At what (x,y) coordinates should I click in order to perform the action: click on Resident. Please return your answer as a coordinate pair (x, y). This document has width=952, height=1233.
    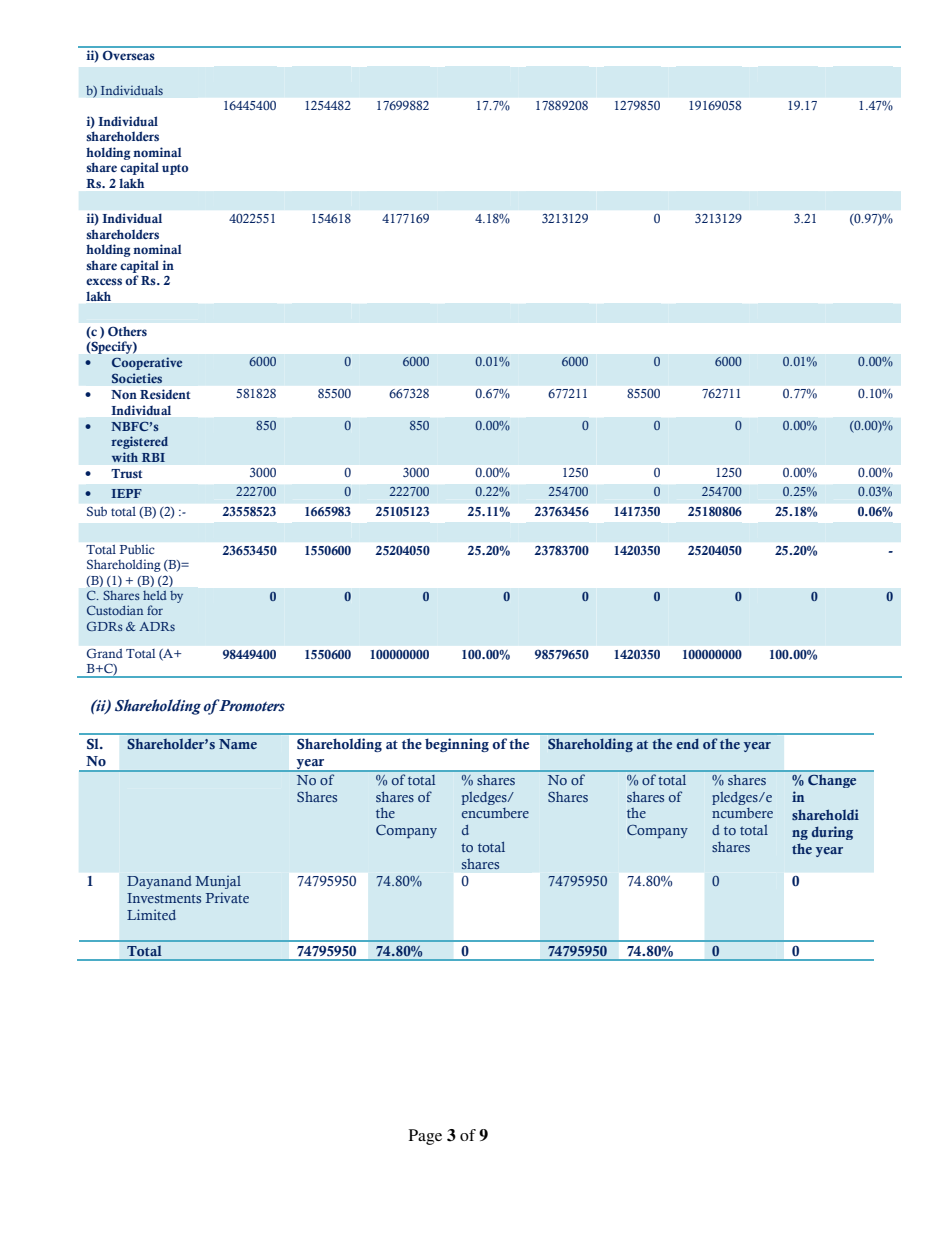
    Looking at the image, I should click on (165, 394).
